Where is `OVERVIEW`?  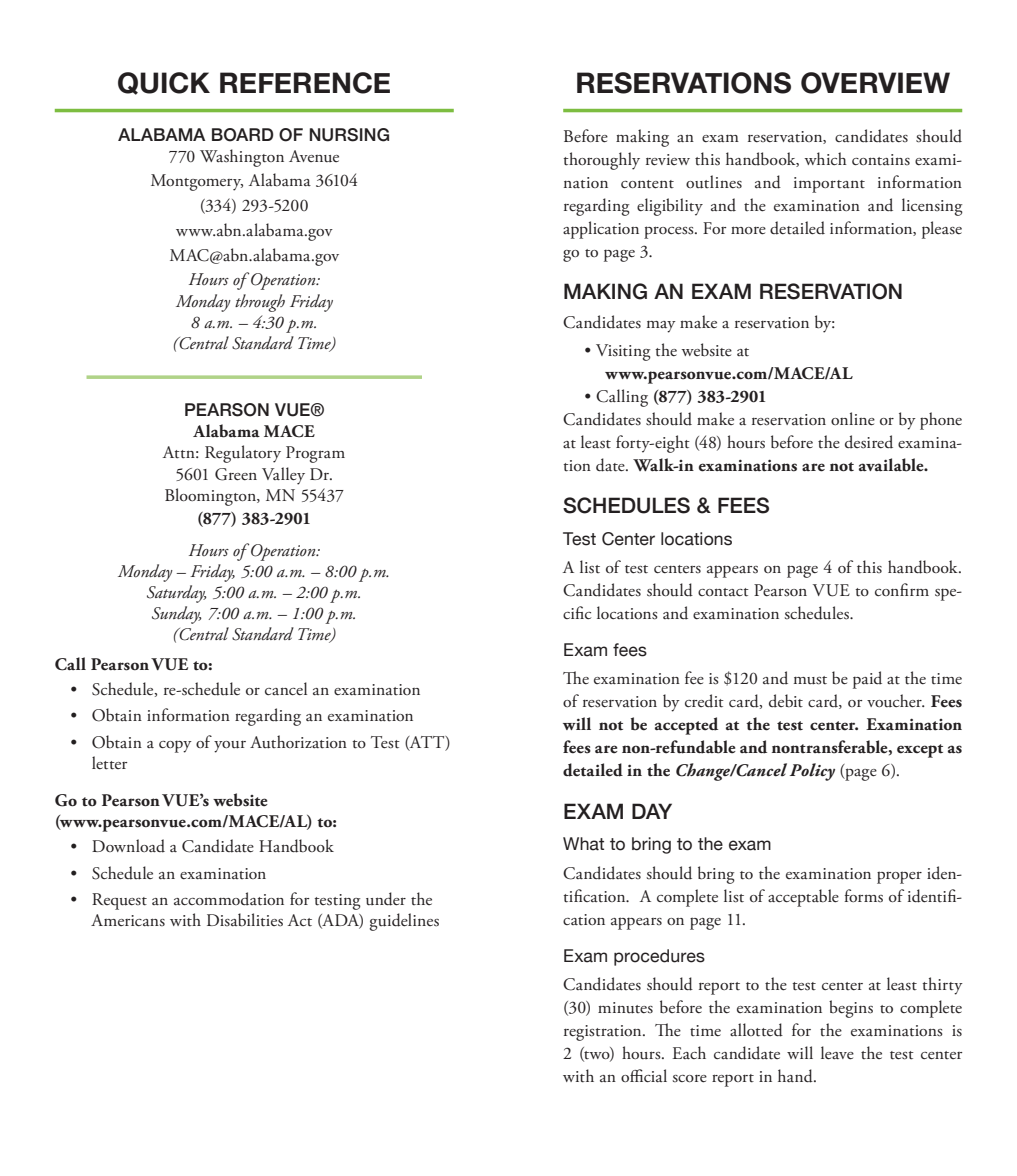
OVERVIEW is located at coordinates (875, 83).
